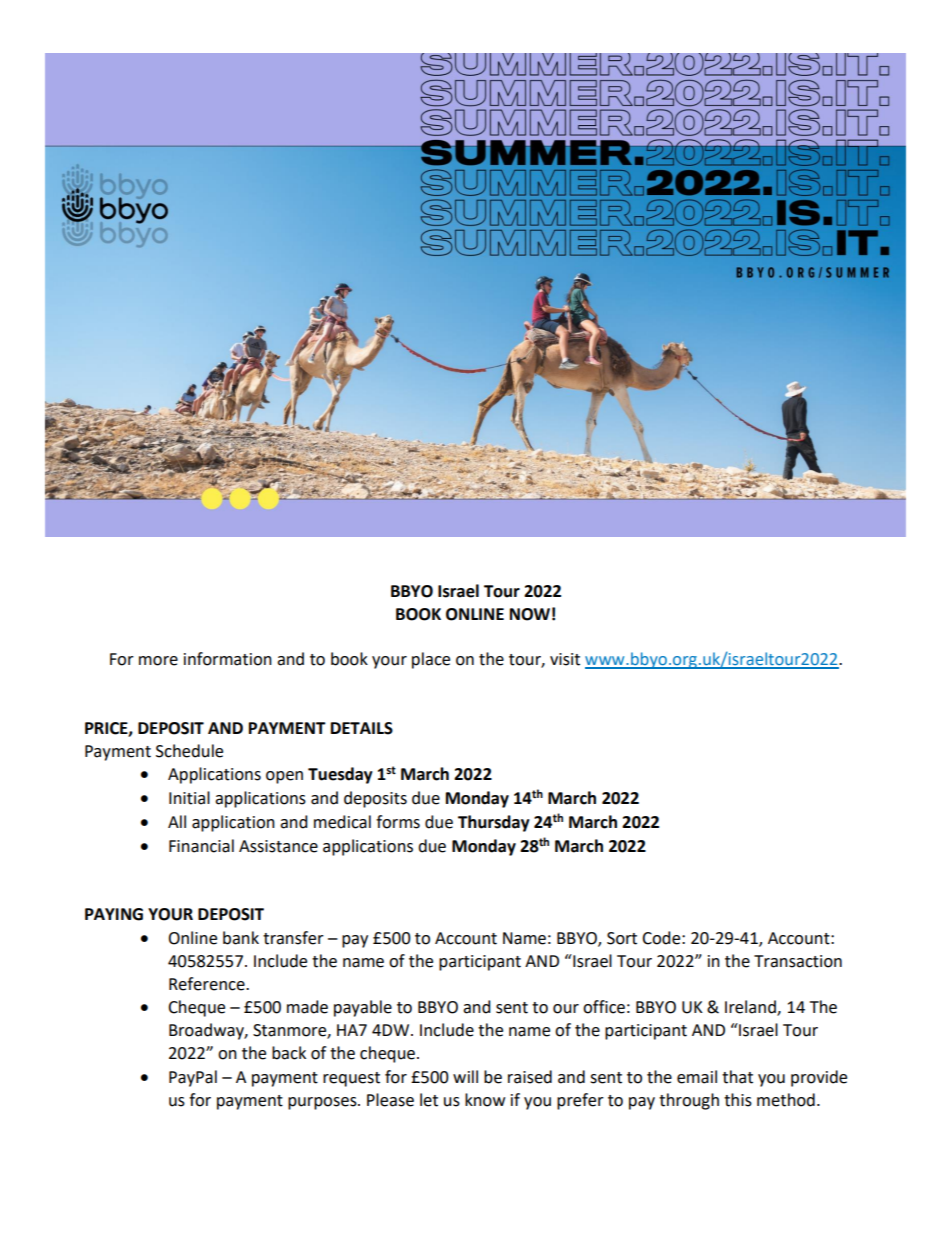 This screenshot has height=1233, width=952. Describe the element at coordinates (565, 659) in the screenshot. I see `visit` at that location.
